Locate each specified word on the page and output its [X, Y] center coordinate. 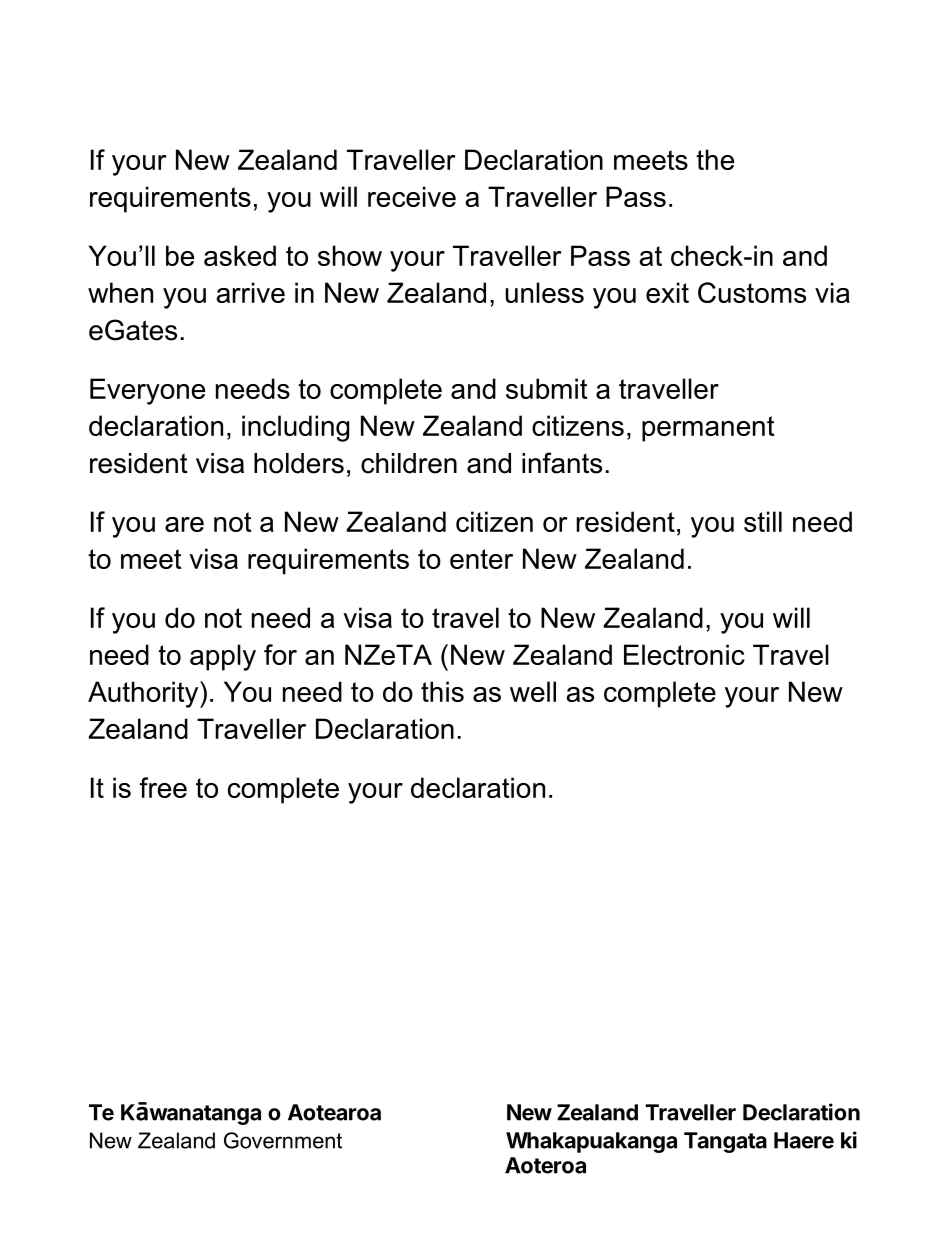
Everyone [147, 391]
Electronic [684, 654]
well [533, 691]
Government [283, 1140]
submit [547, 388]
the [715, 159]
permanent [708, 429]
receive [412, 196]
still [763, 521]
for [280, 654]
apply [223, 657]
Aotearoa [334, 1112]
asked [240, 255]
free [163, 787]
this [442, 691]
